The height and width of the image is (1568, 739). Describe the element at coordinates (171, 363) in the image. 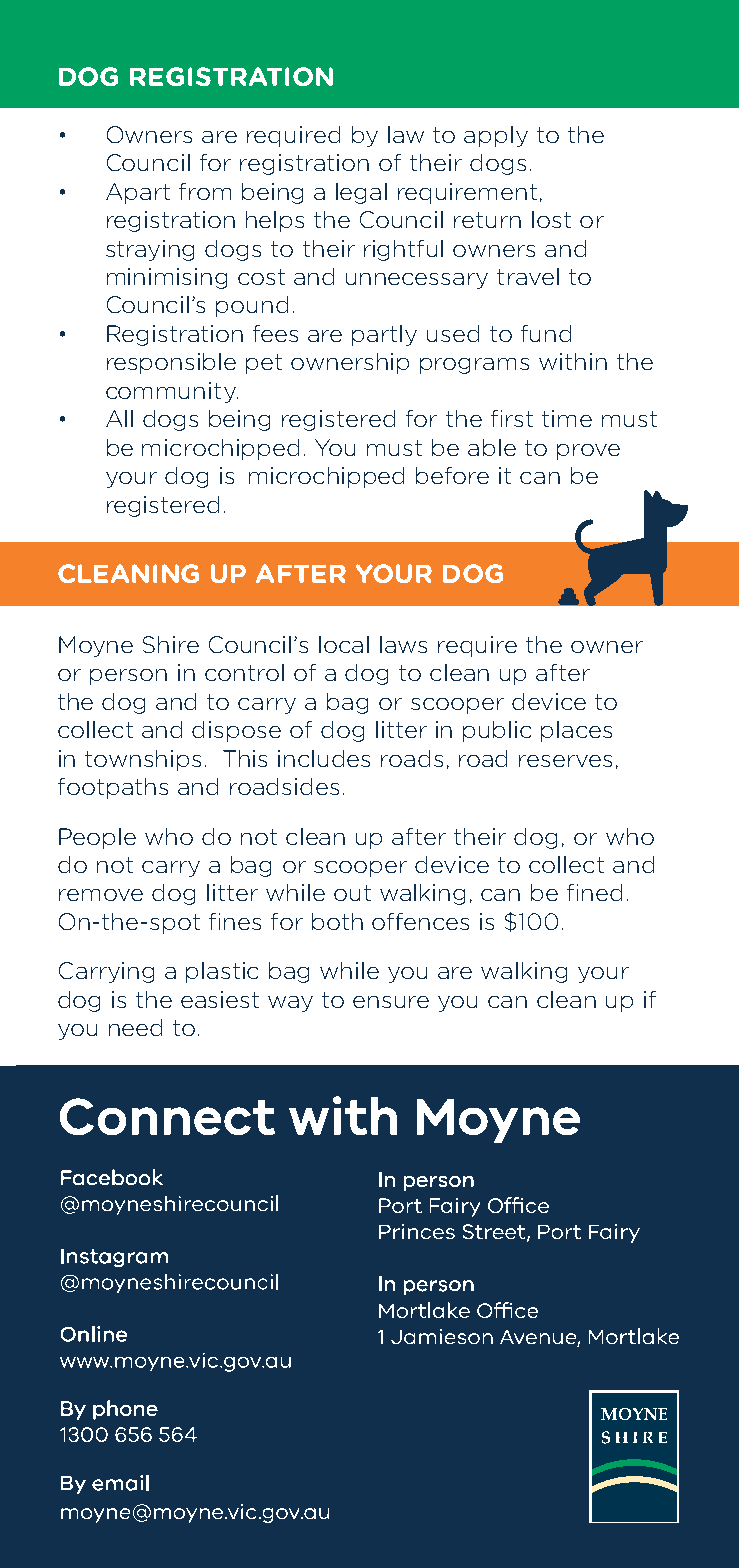

I see `responsible` at that location.
